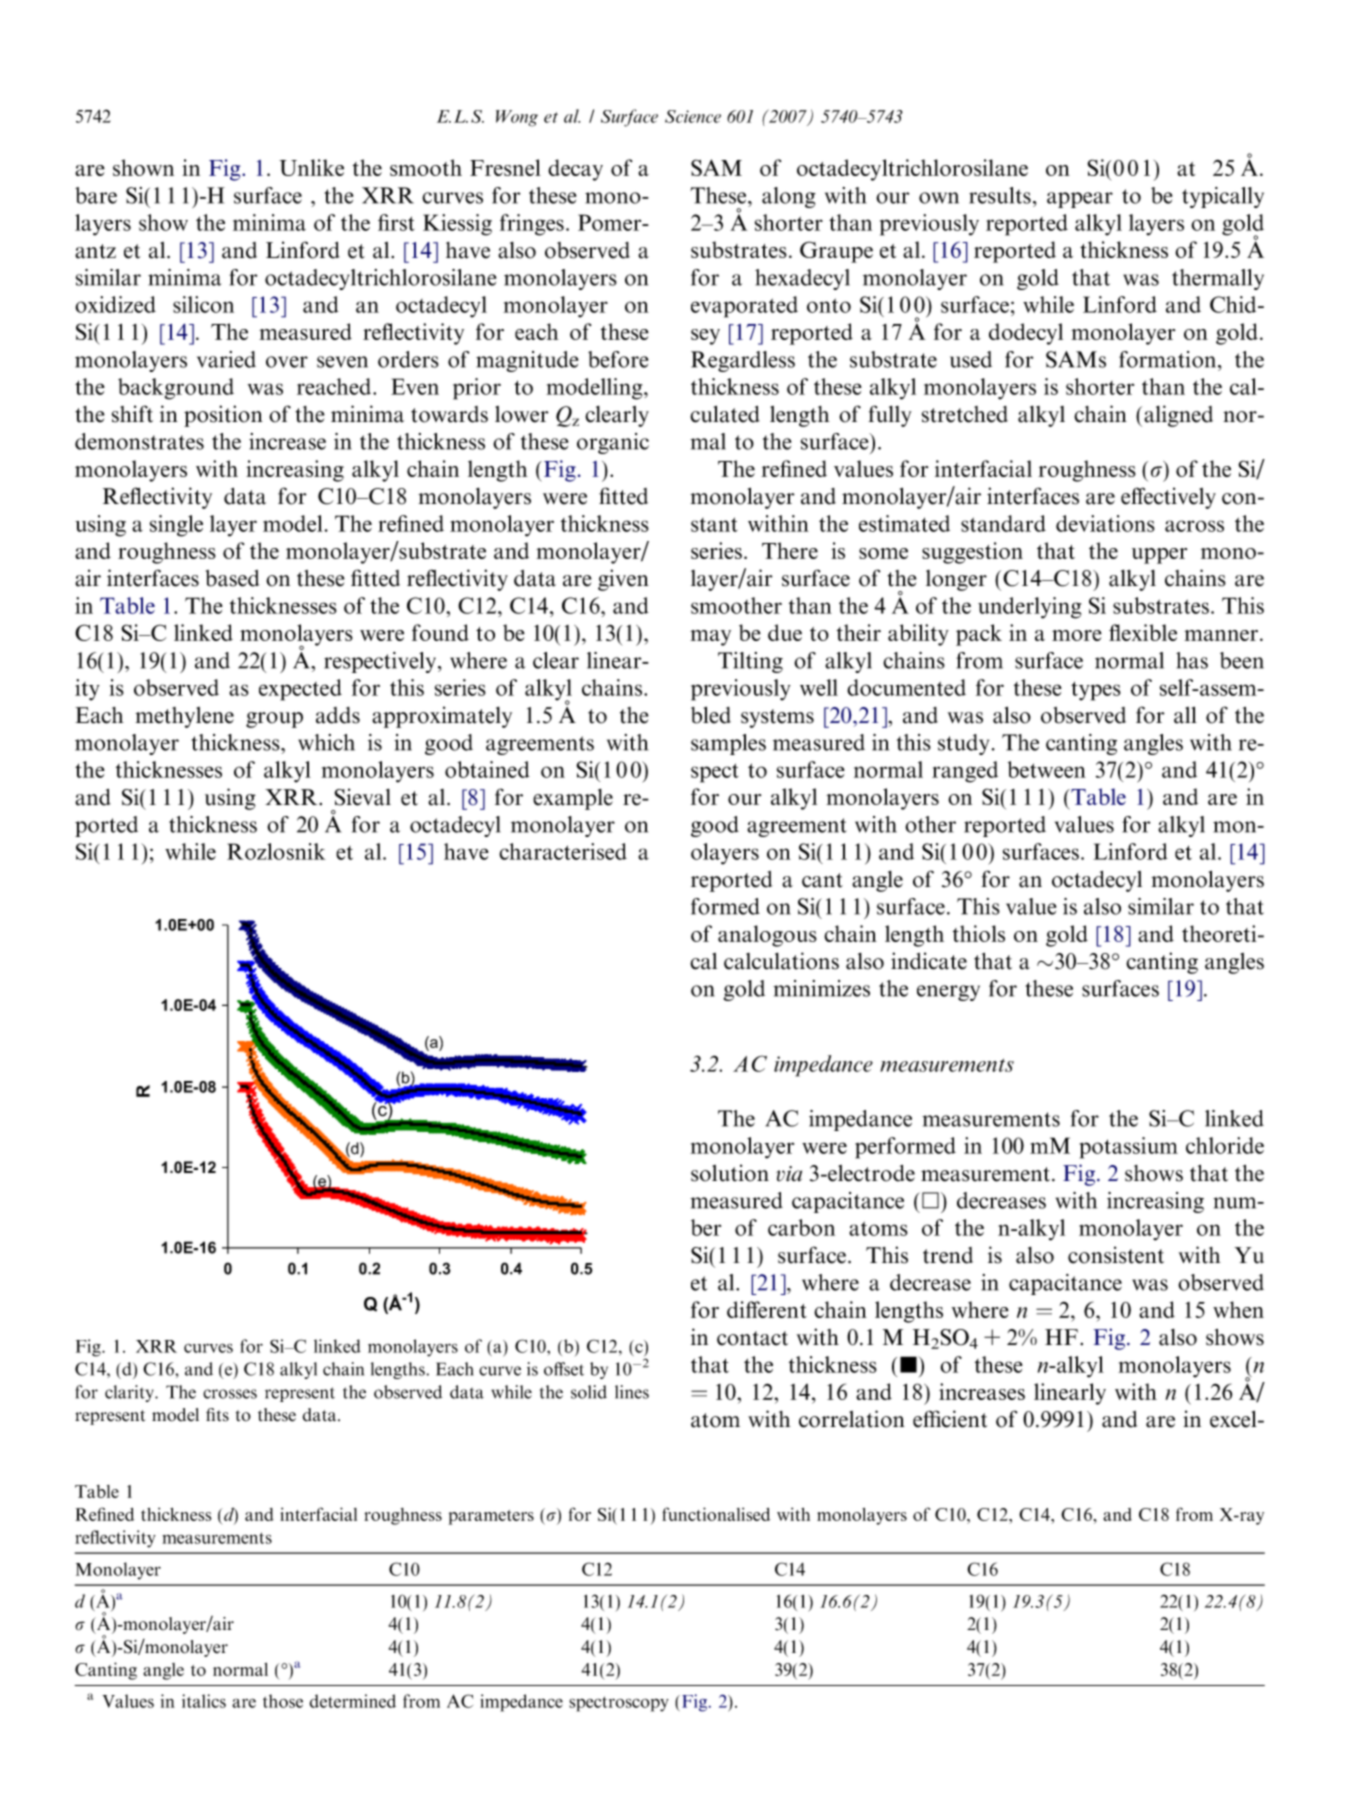 This screenshot has height=1816, width=1362. What do you see at coordinates (311, 167) in the screenshot?
I see `Unlike` at bounding box center [311, 167].
